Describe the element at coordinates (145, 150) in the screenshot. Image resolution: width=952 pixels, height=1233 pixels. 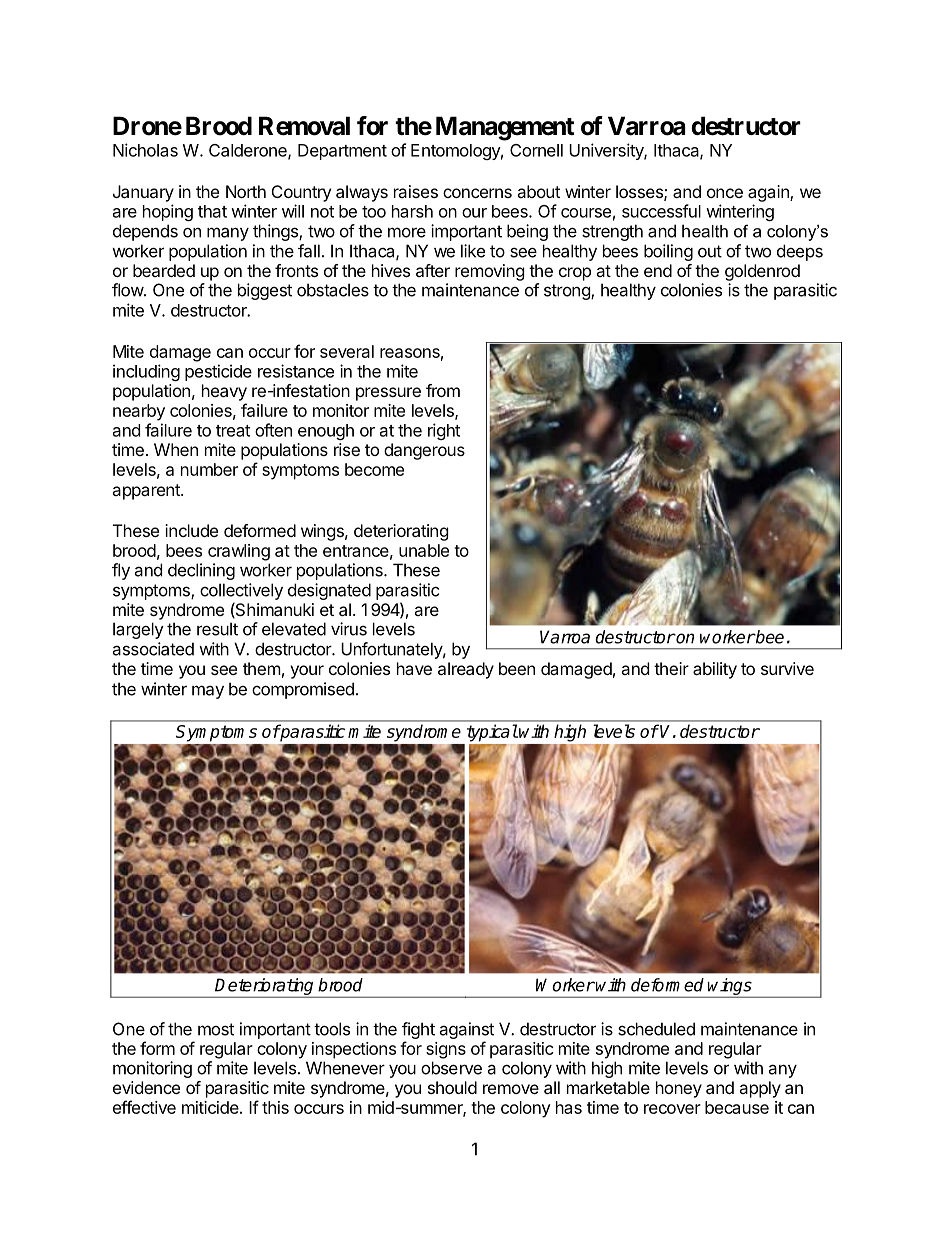
I see `Nicholas` at that location.
